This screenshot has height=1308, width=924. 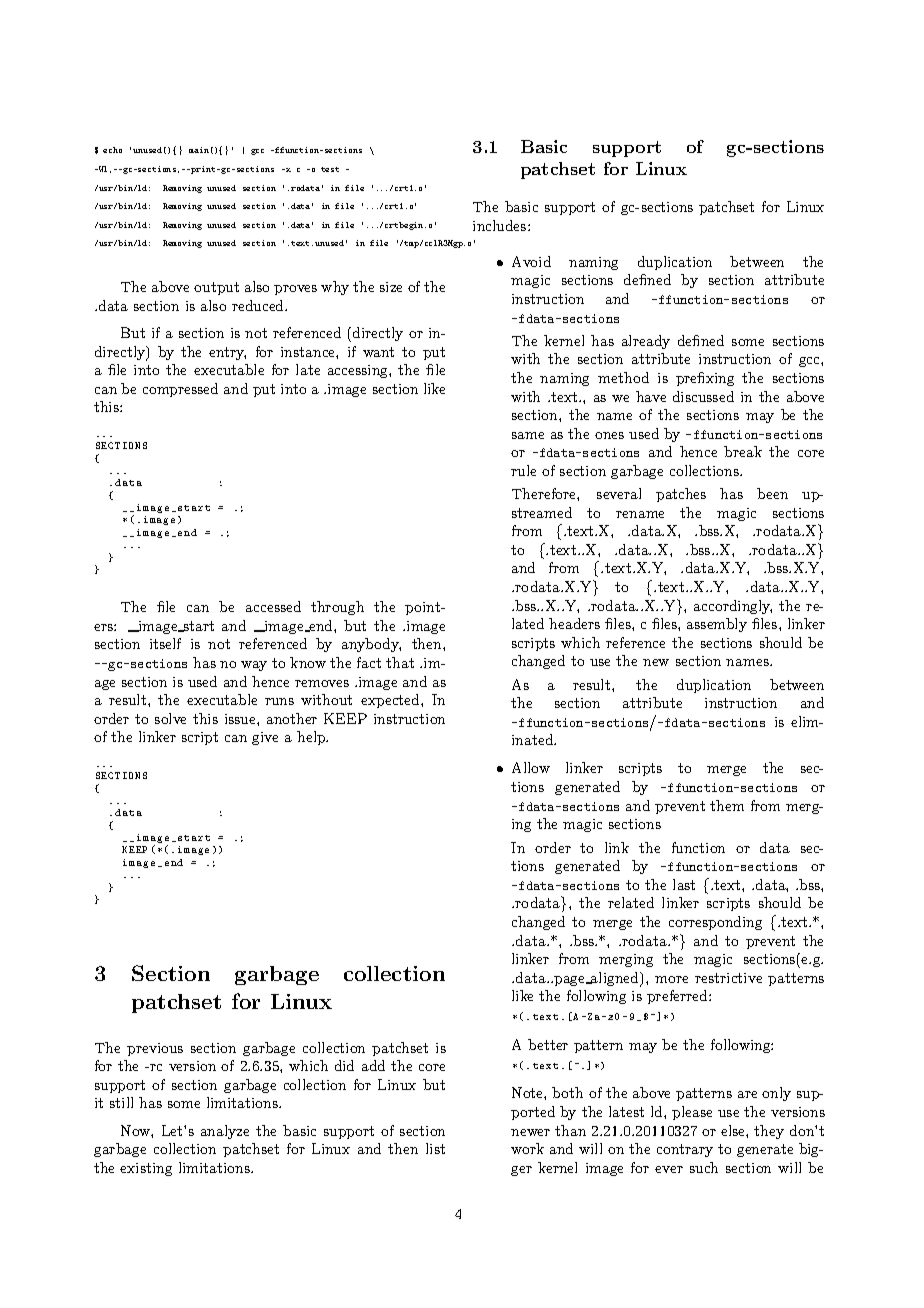 I want to click on same, so click(x=528, y=435).
